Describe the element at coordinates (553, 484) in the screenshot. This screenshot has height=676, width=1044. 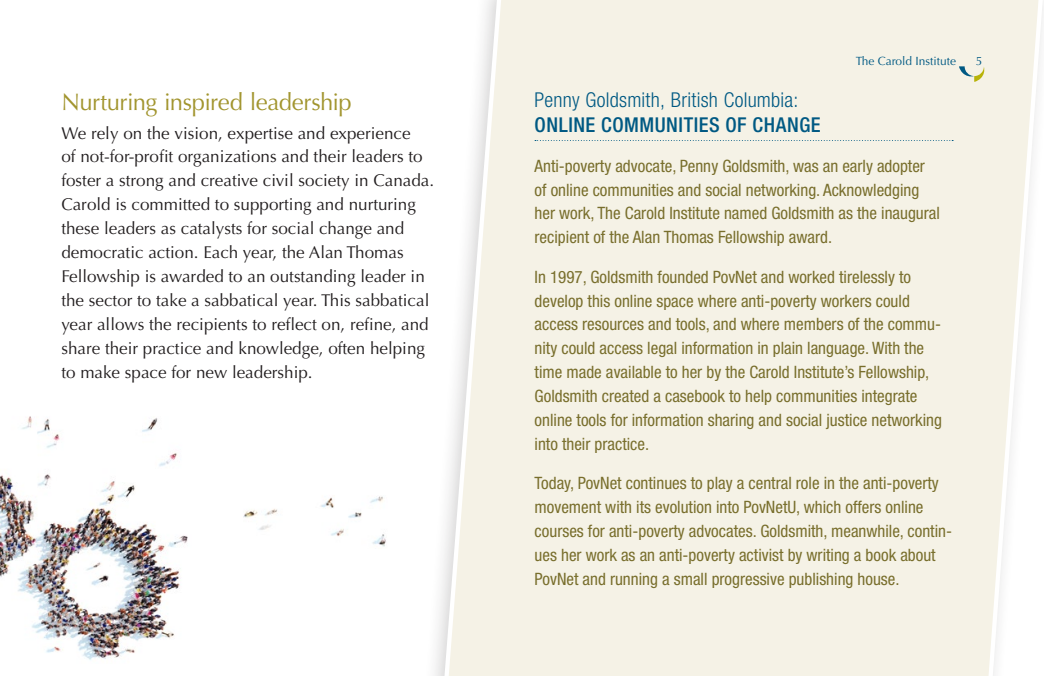
I see `Today` at that location.
